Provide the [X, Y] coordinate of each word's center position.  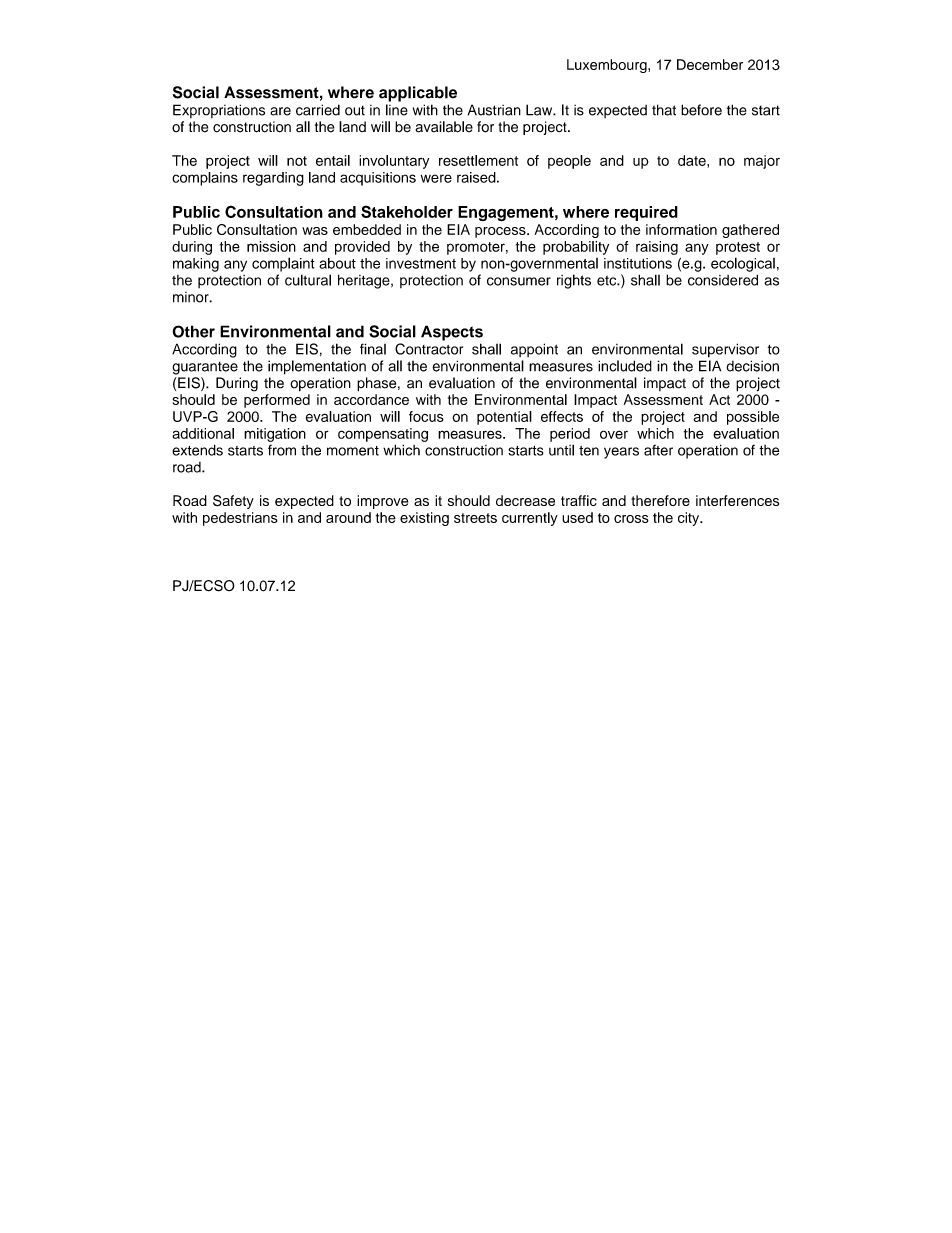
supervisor [725, 350]
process [501, 232]
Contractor [429, 349]
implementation [317, 367]
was [315, 231]
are [280, 111]
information [681, 229]
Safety [233, 502]
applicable [418, 94]
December [710, 64]
